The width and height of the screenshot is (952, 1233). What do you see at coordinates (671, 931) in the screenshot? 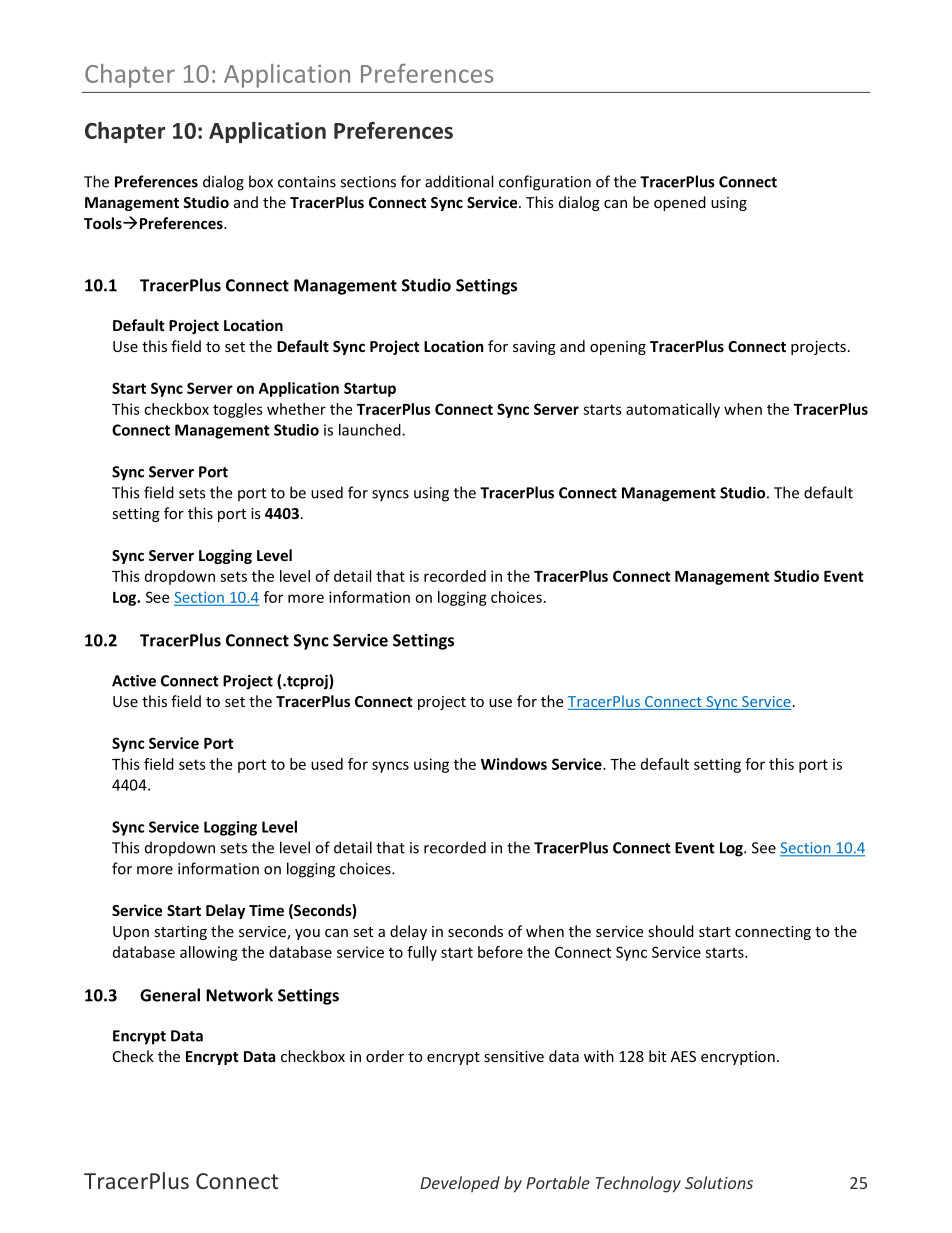
I see `should` at bounding box center [671, 931].
